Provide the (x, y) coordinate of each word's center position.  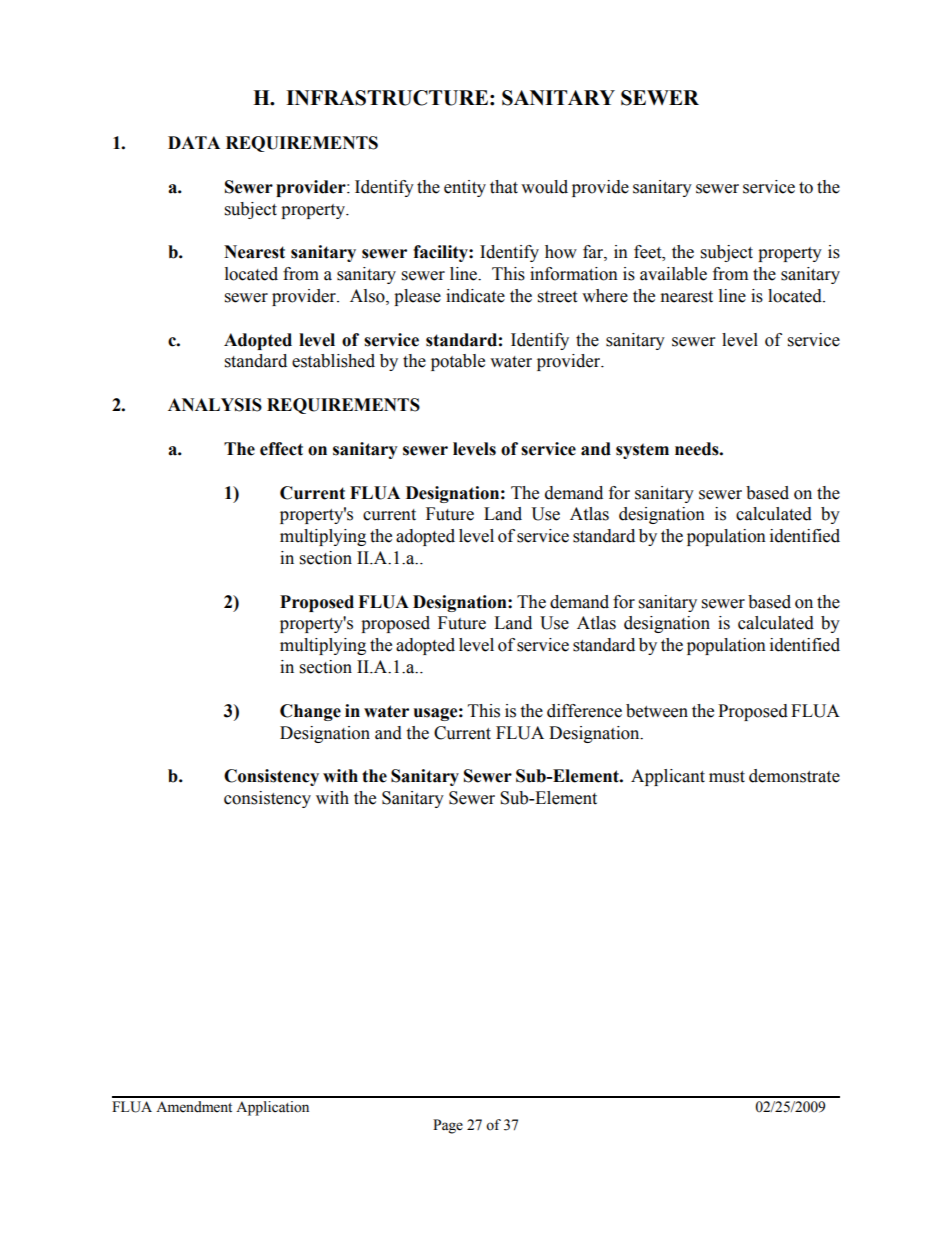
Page (448, 1126)
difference (584, 711)
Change (310, 712)
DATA (194, 142)
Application (272, 1108)
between (657, 711)
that (504, 187)
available (673, 274)
